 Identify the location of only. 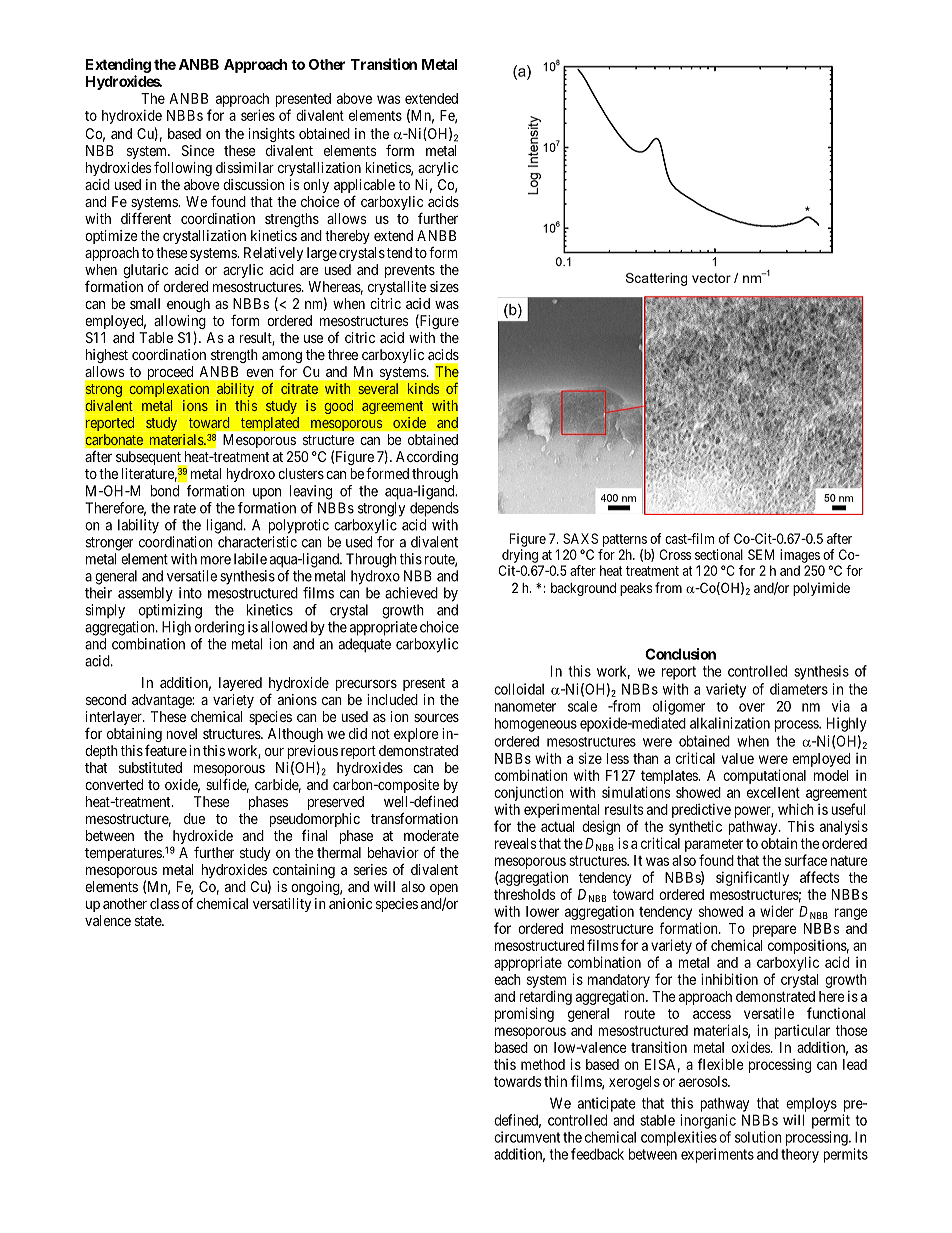
(316, 186).
